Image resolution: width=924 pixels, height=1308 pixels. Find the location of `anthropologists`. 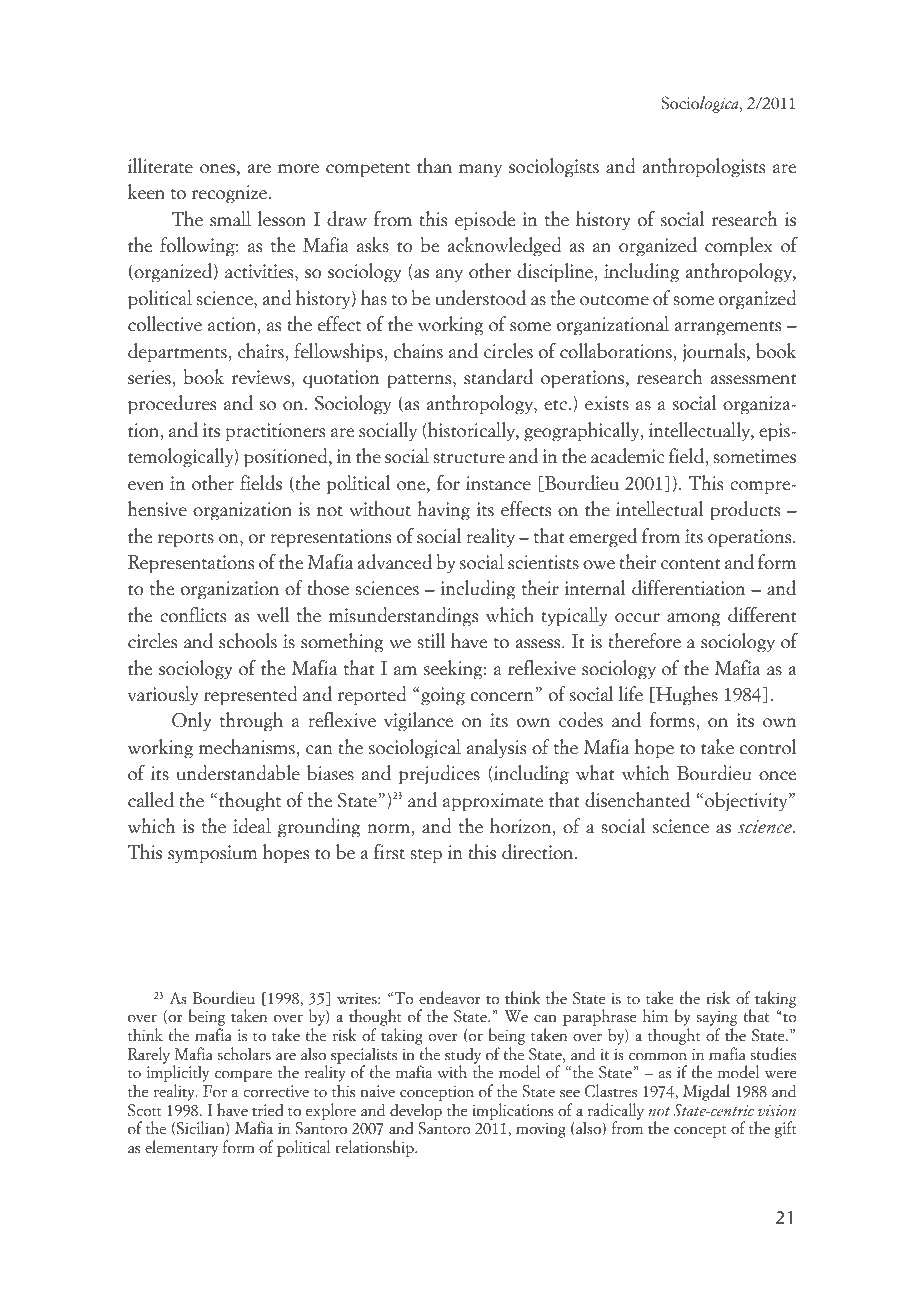

anthropologists is located at coordinates (704, 168).
